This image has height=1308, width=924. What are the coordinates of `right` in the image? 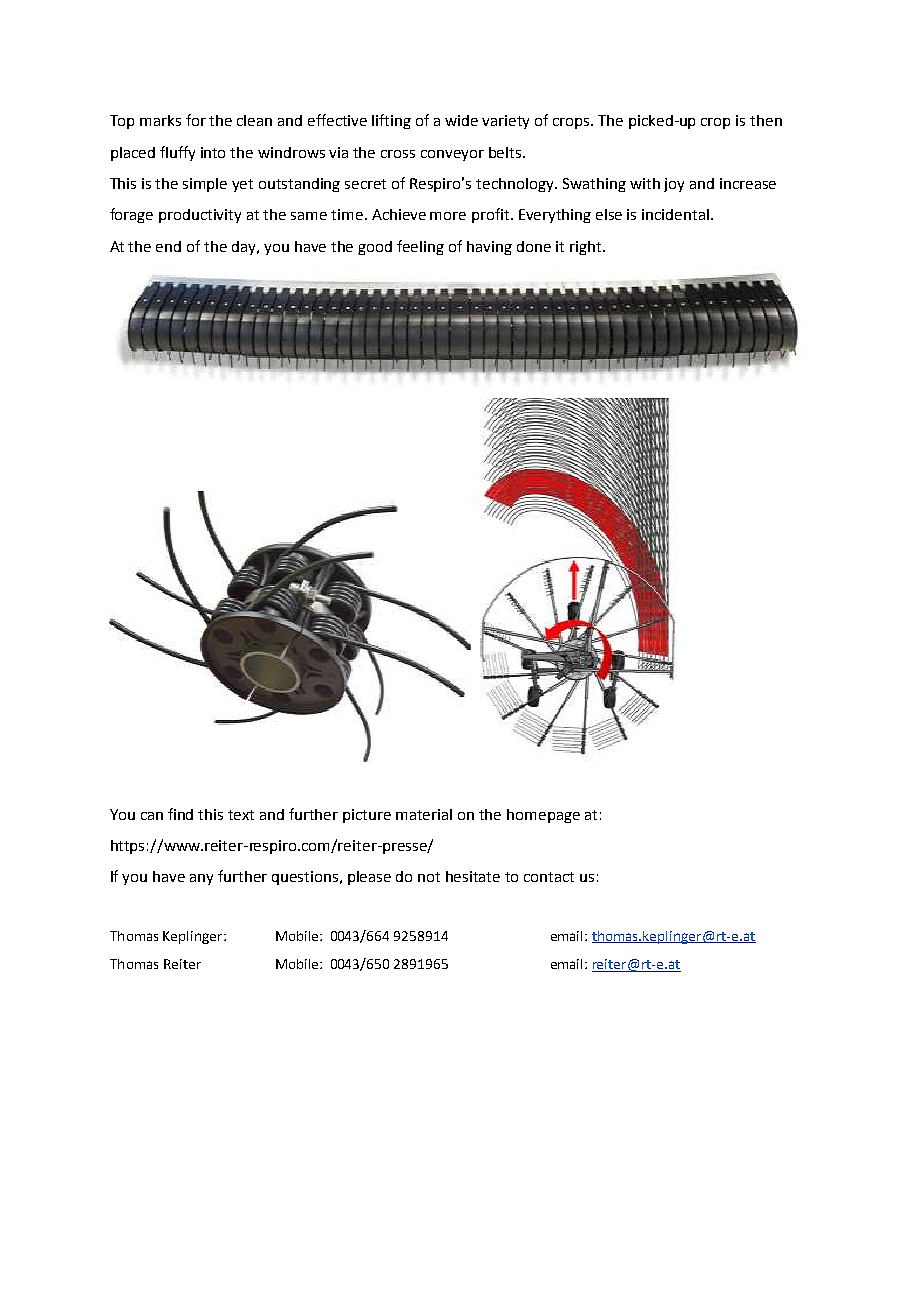 It's located at (587, 248).
